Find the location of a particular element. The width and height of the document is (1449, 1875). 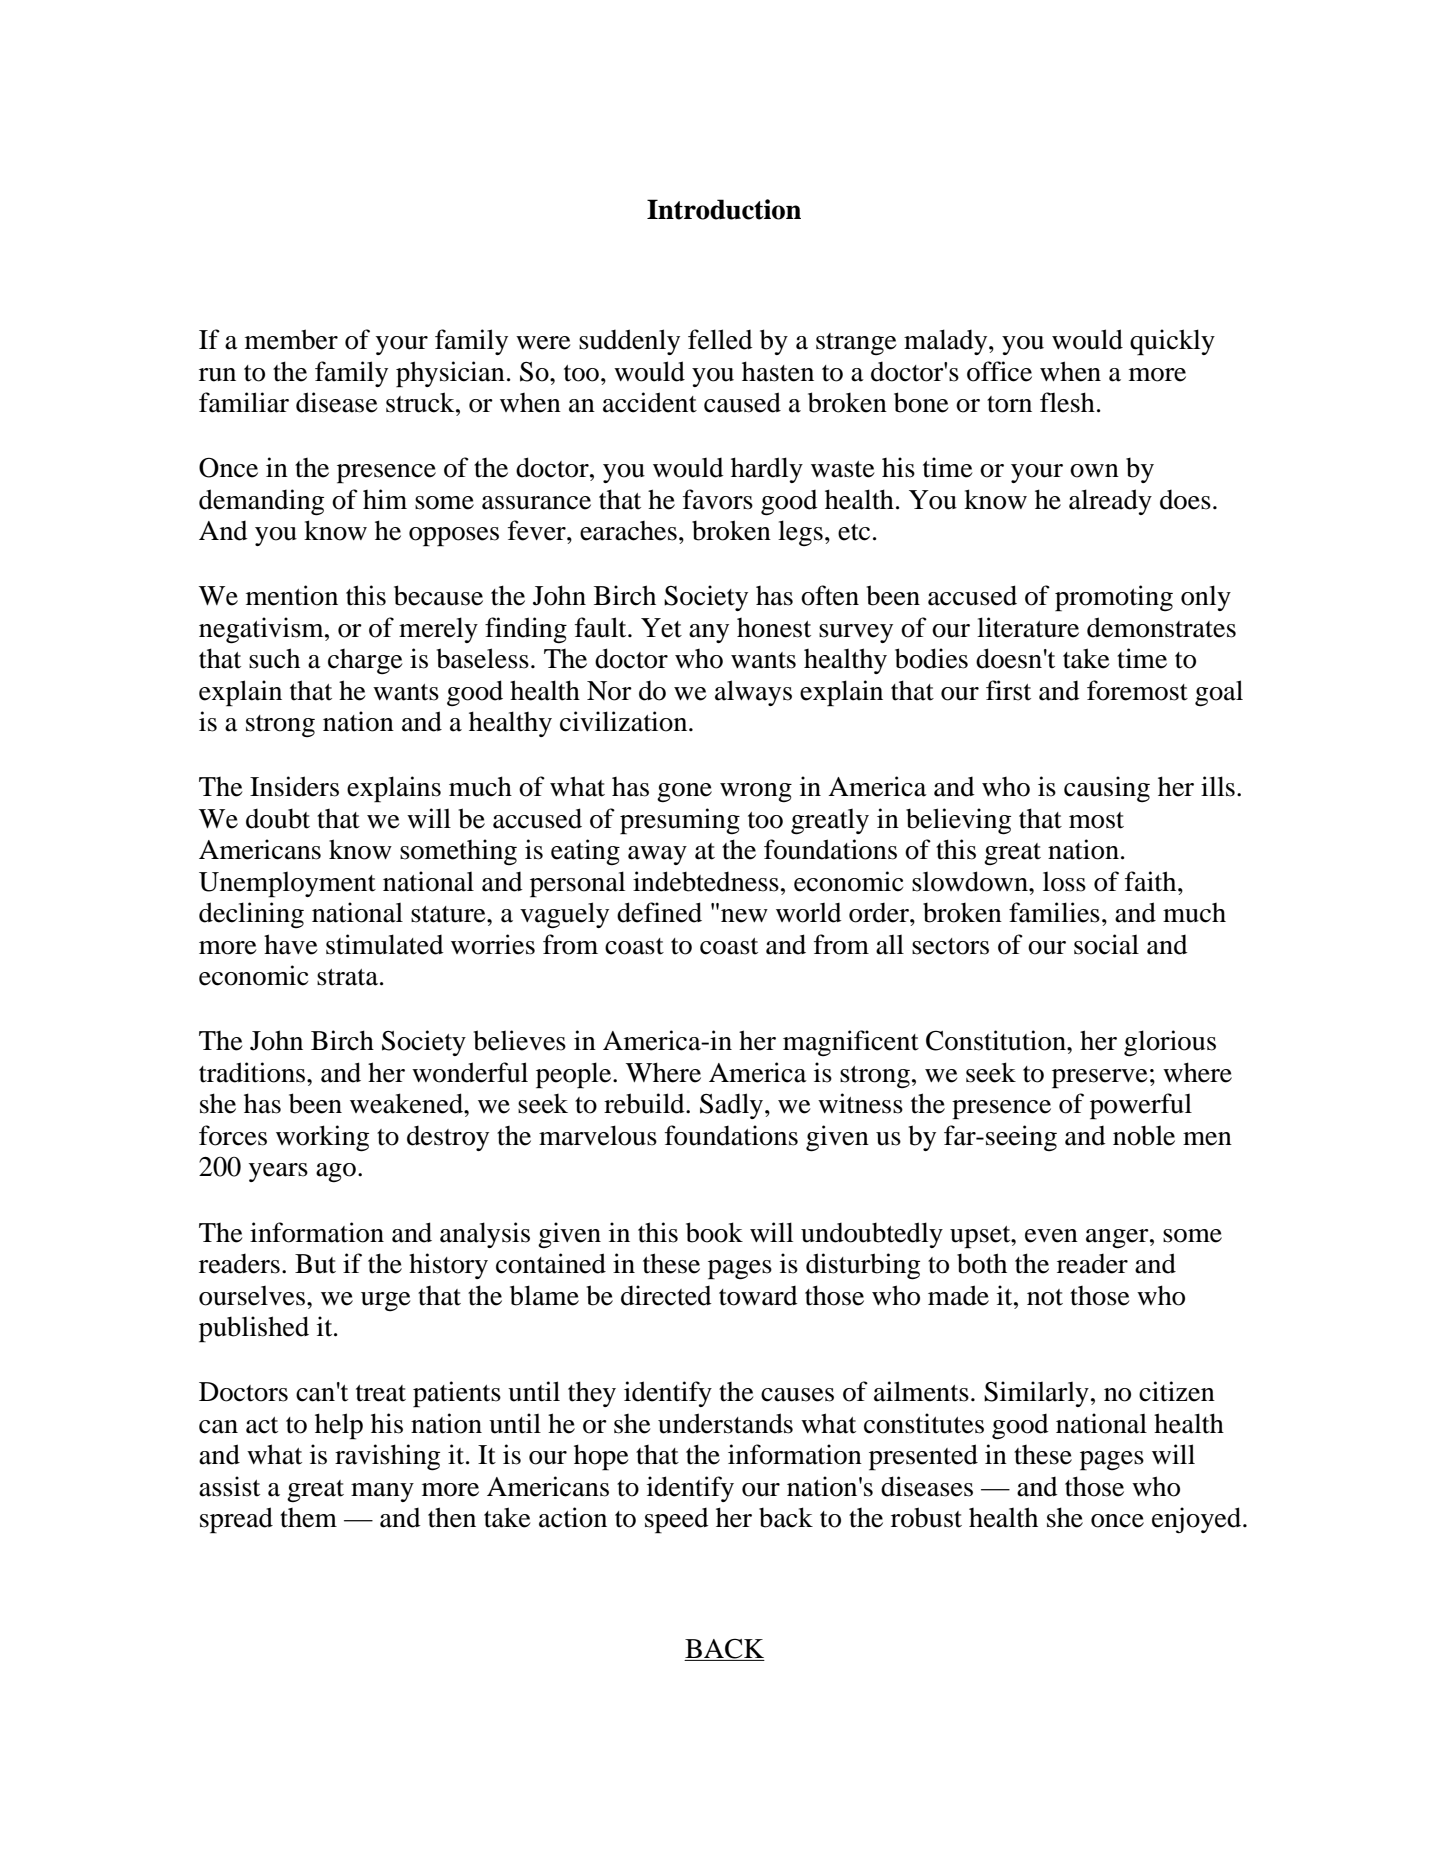

social is located at coordinates (1106, 944).
